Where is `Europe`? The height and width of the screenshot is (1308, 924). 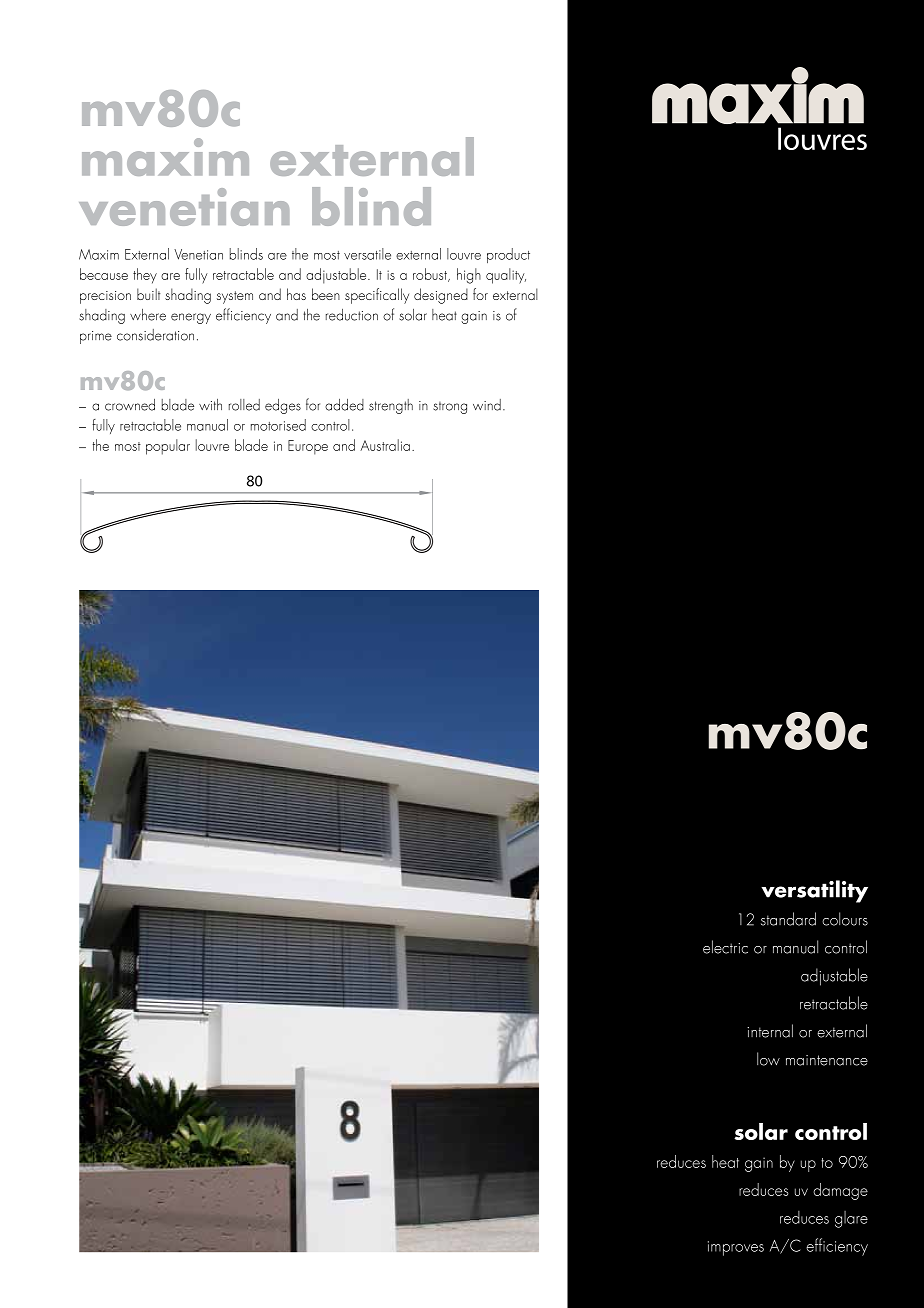
Europe is located at coordinates (308, 447).
